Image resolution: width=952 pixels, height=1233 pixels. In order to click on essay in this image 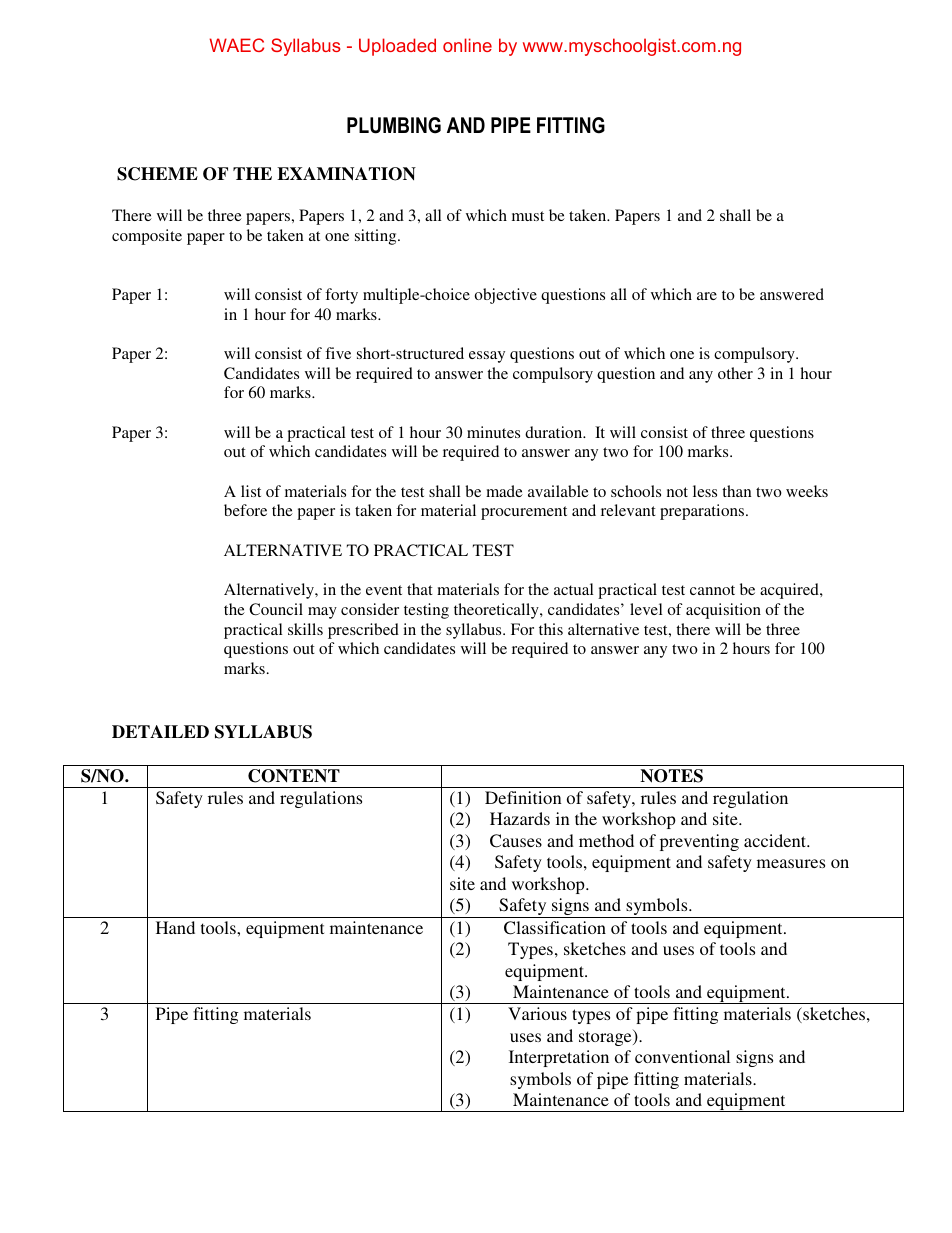, I will do `click(487, 357)`.
